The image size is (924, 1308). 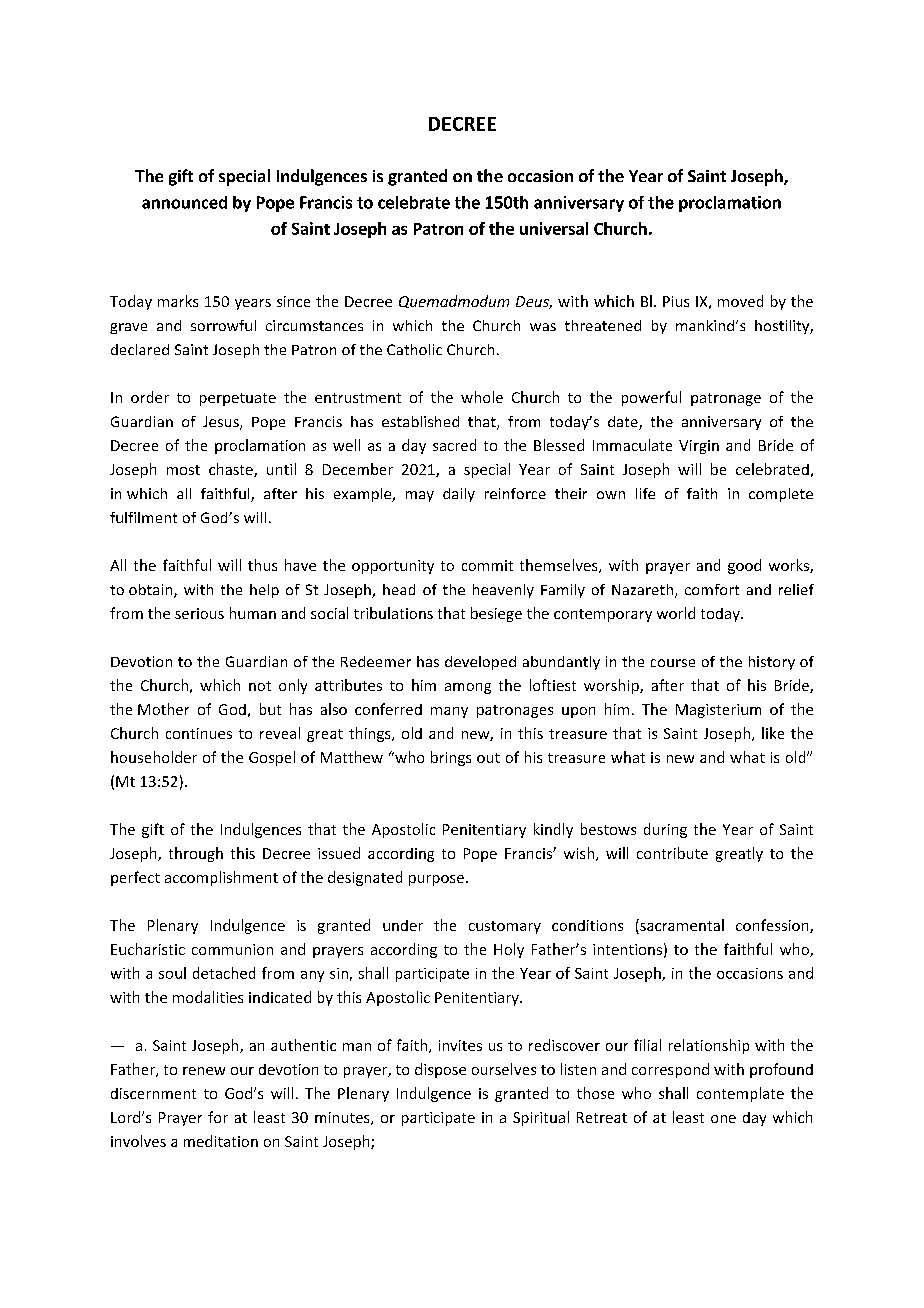 I want to click on dispose, so click(x=440, y=1070).
